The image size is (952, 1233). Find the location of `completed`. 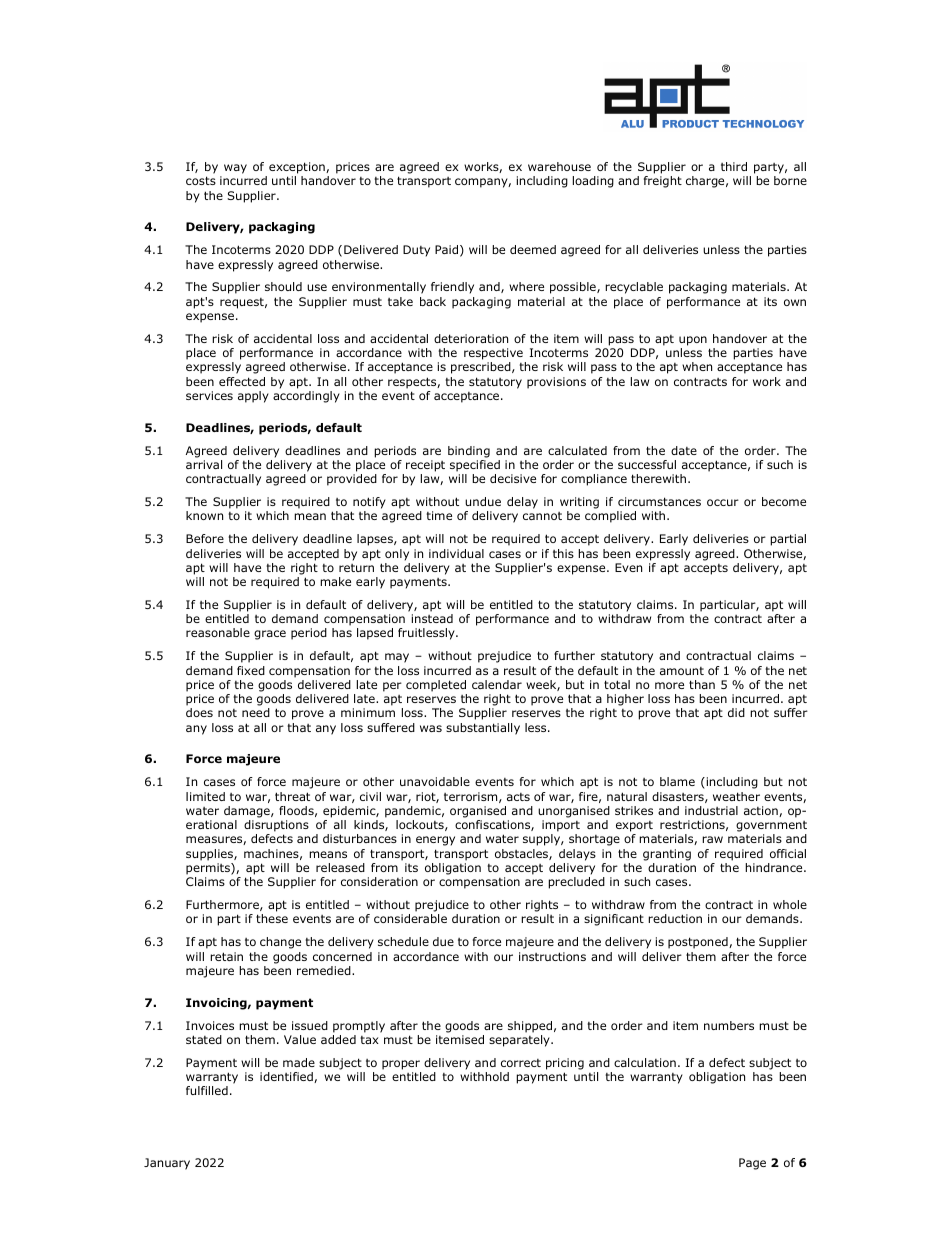

completed is located at coordinates (436, 686).
